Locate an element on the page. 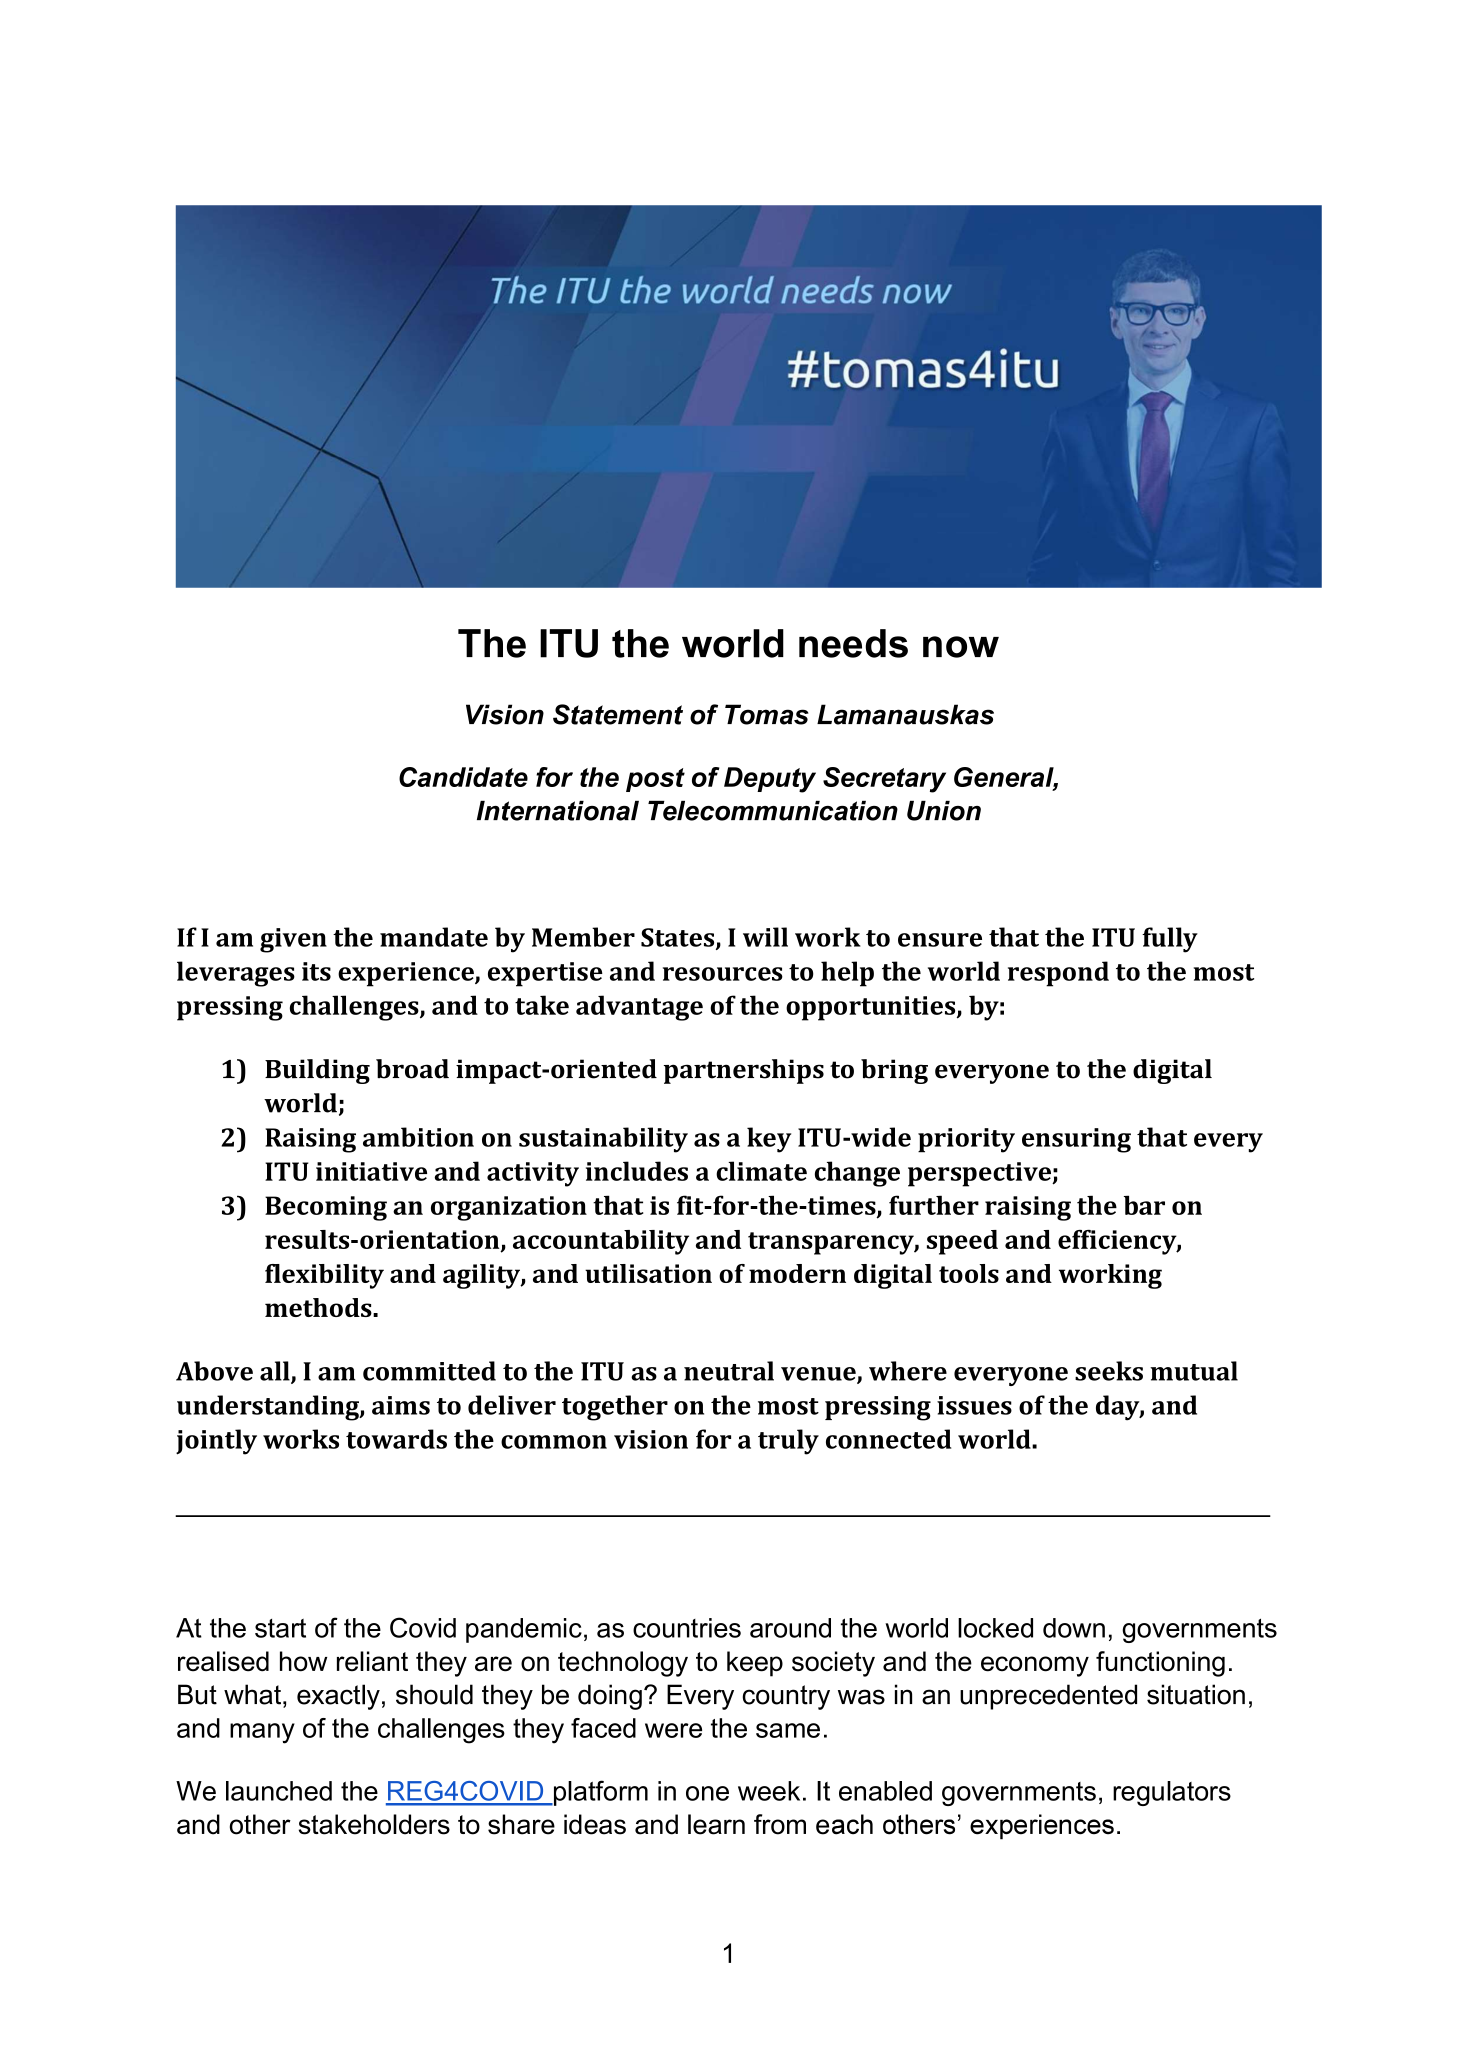  Candidate is located at coordinates (463, 777).
